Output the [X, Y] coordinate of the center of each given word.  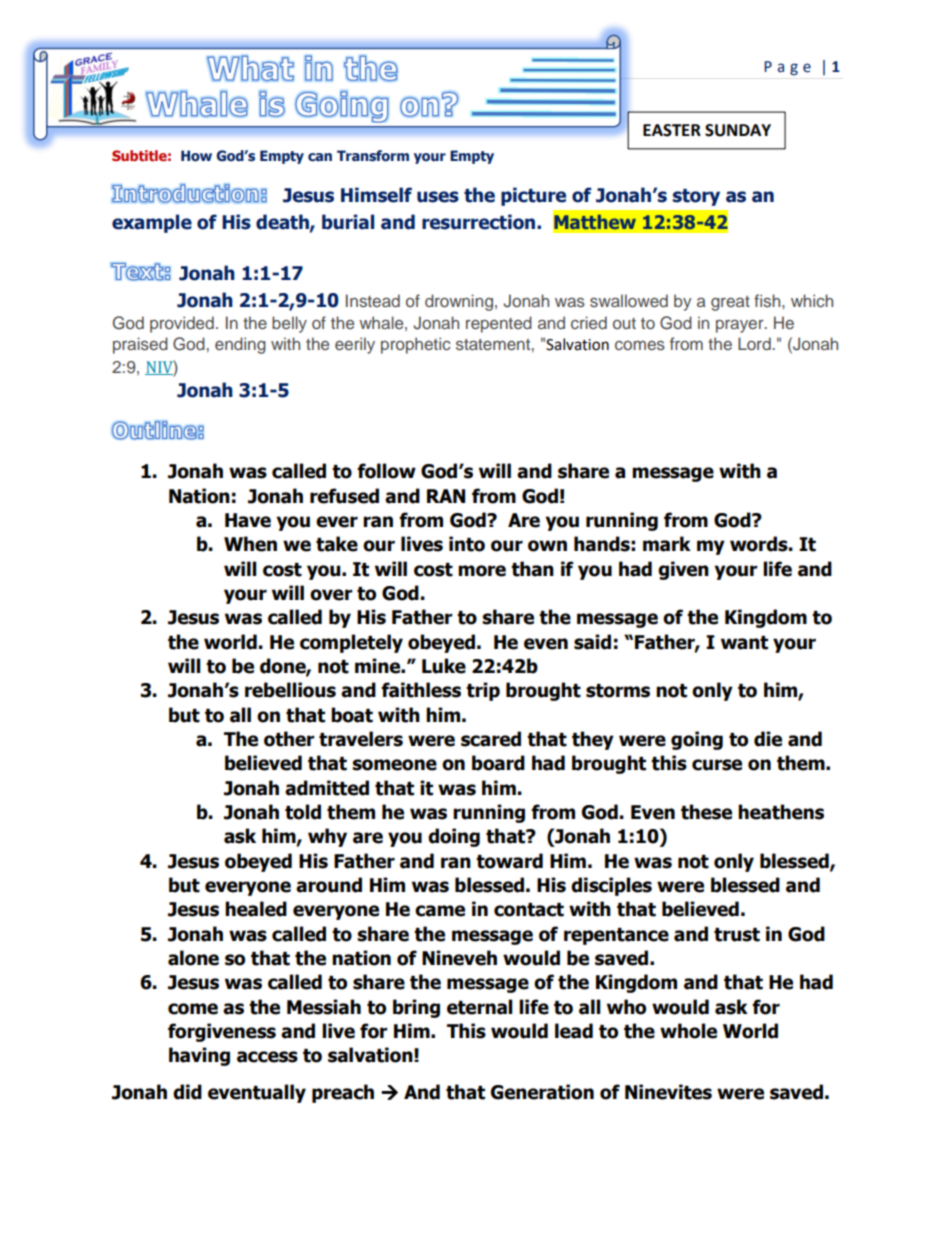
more [482, 571]
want [744, 643]
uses [438, 197]
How [196, 155]
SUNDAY [738, 130]
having [199, 1056]
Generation [542, 1092]
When [250, 544]
